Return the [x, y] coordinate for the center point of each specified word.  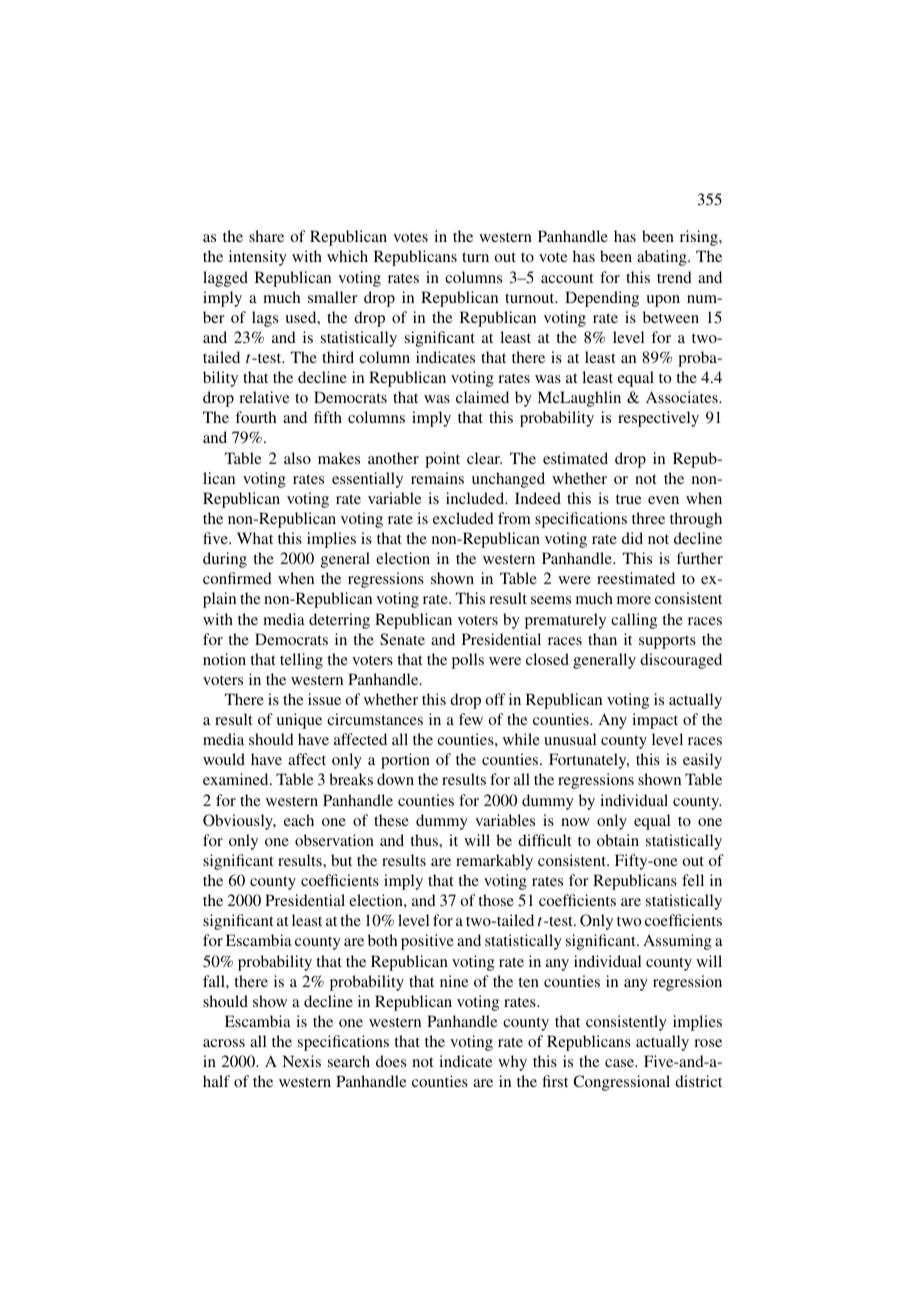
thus [425, 840]
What [255, 538]
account [567, 278]
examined [237, 779]
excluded [463, 518]
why [512, 1063]
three [648, 518]
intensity [258, 258]
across [224, 1043]
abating [663, 258]
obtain [618, 840]
